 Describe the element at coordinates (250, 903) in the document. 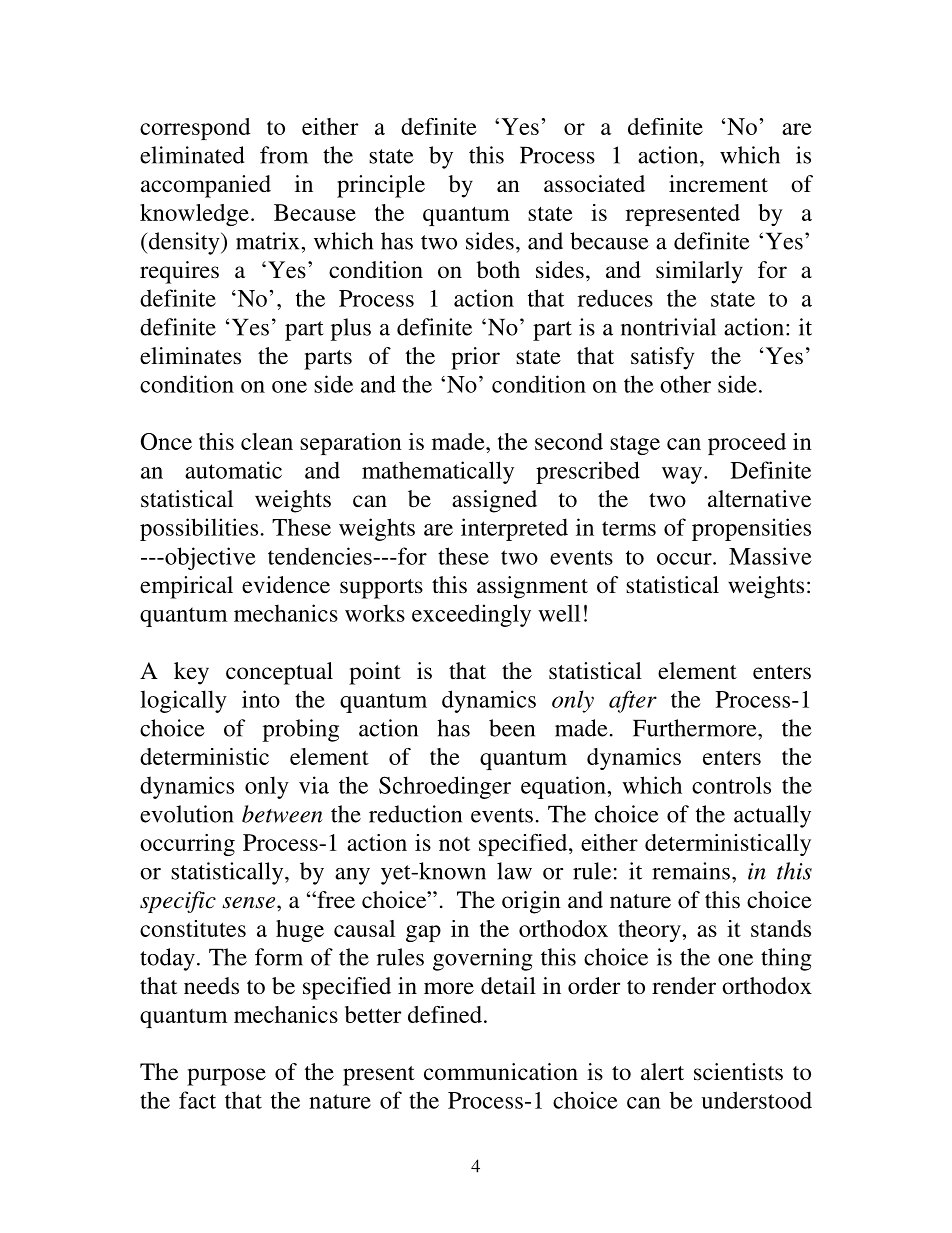

I see `sense` at that location.
